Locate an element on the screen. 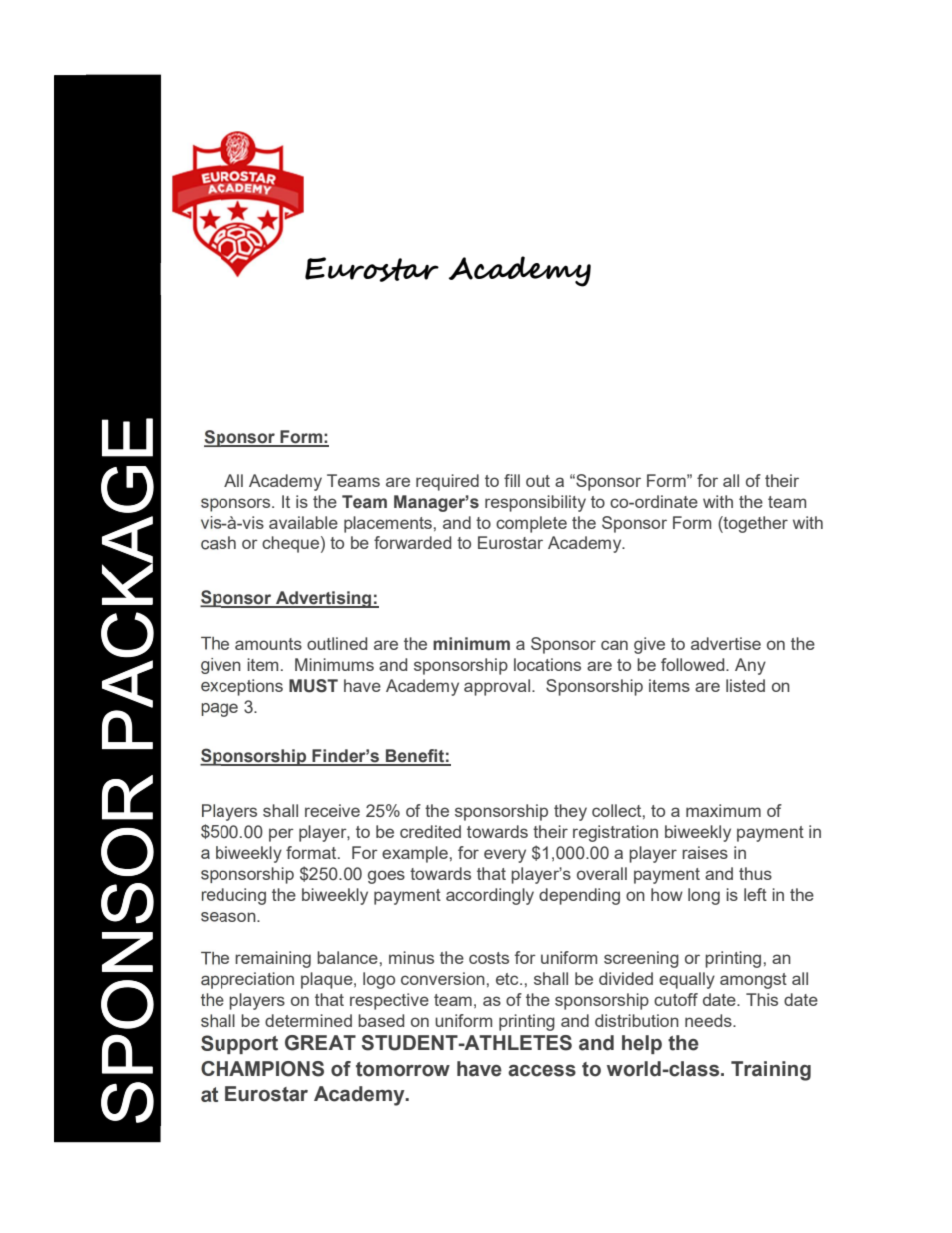  Advertising is located at coordinates (324, 599).
